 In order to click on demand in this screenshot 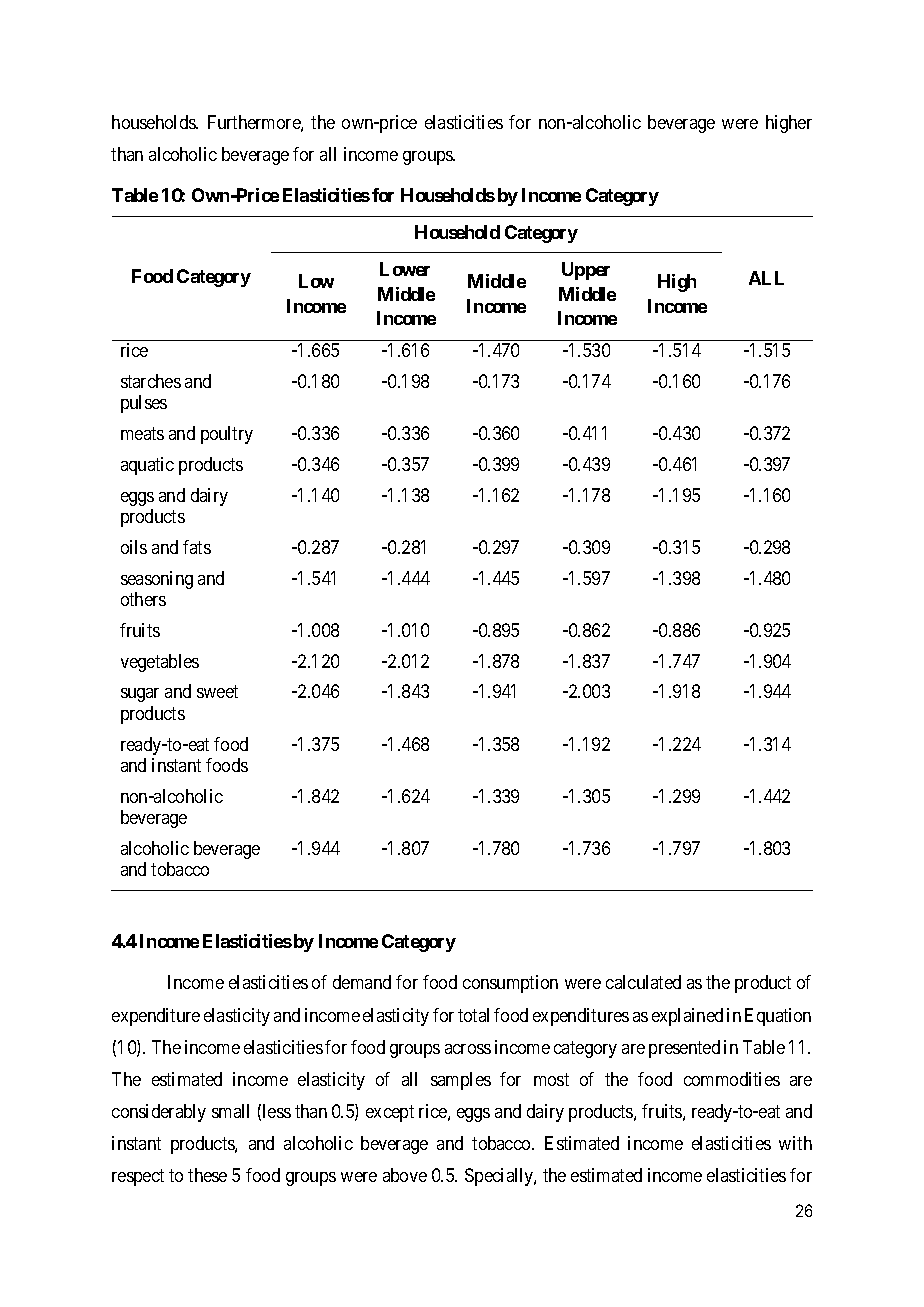, I will do `click(362, 982)`.
